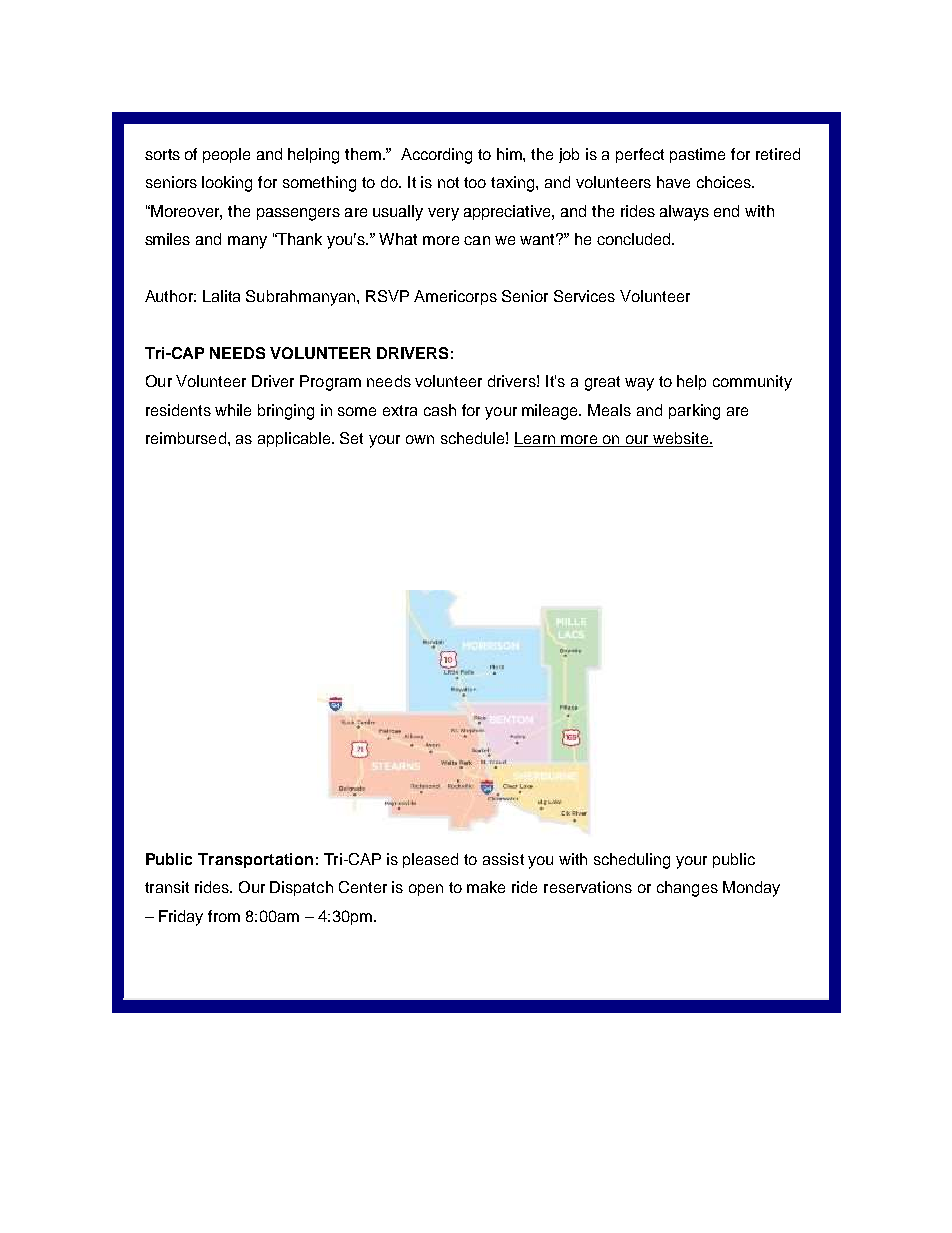 This image has width=952, height=1233. Describe the element at coordinates (233, 410) in the image. I see `while` at that location.
